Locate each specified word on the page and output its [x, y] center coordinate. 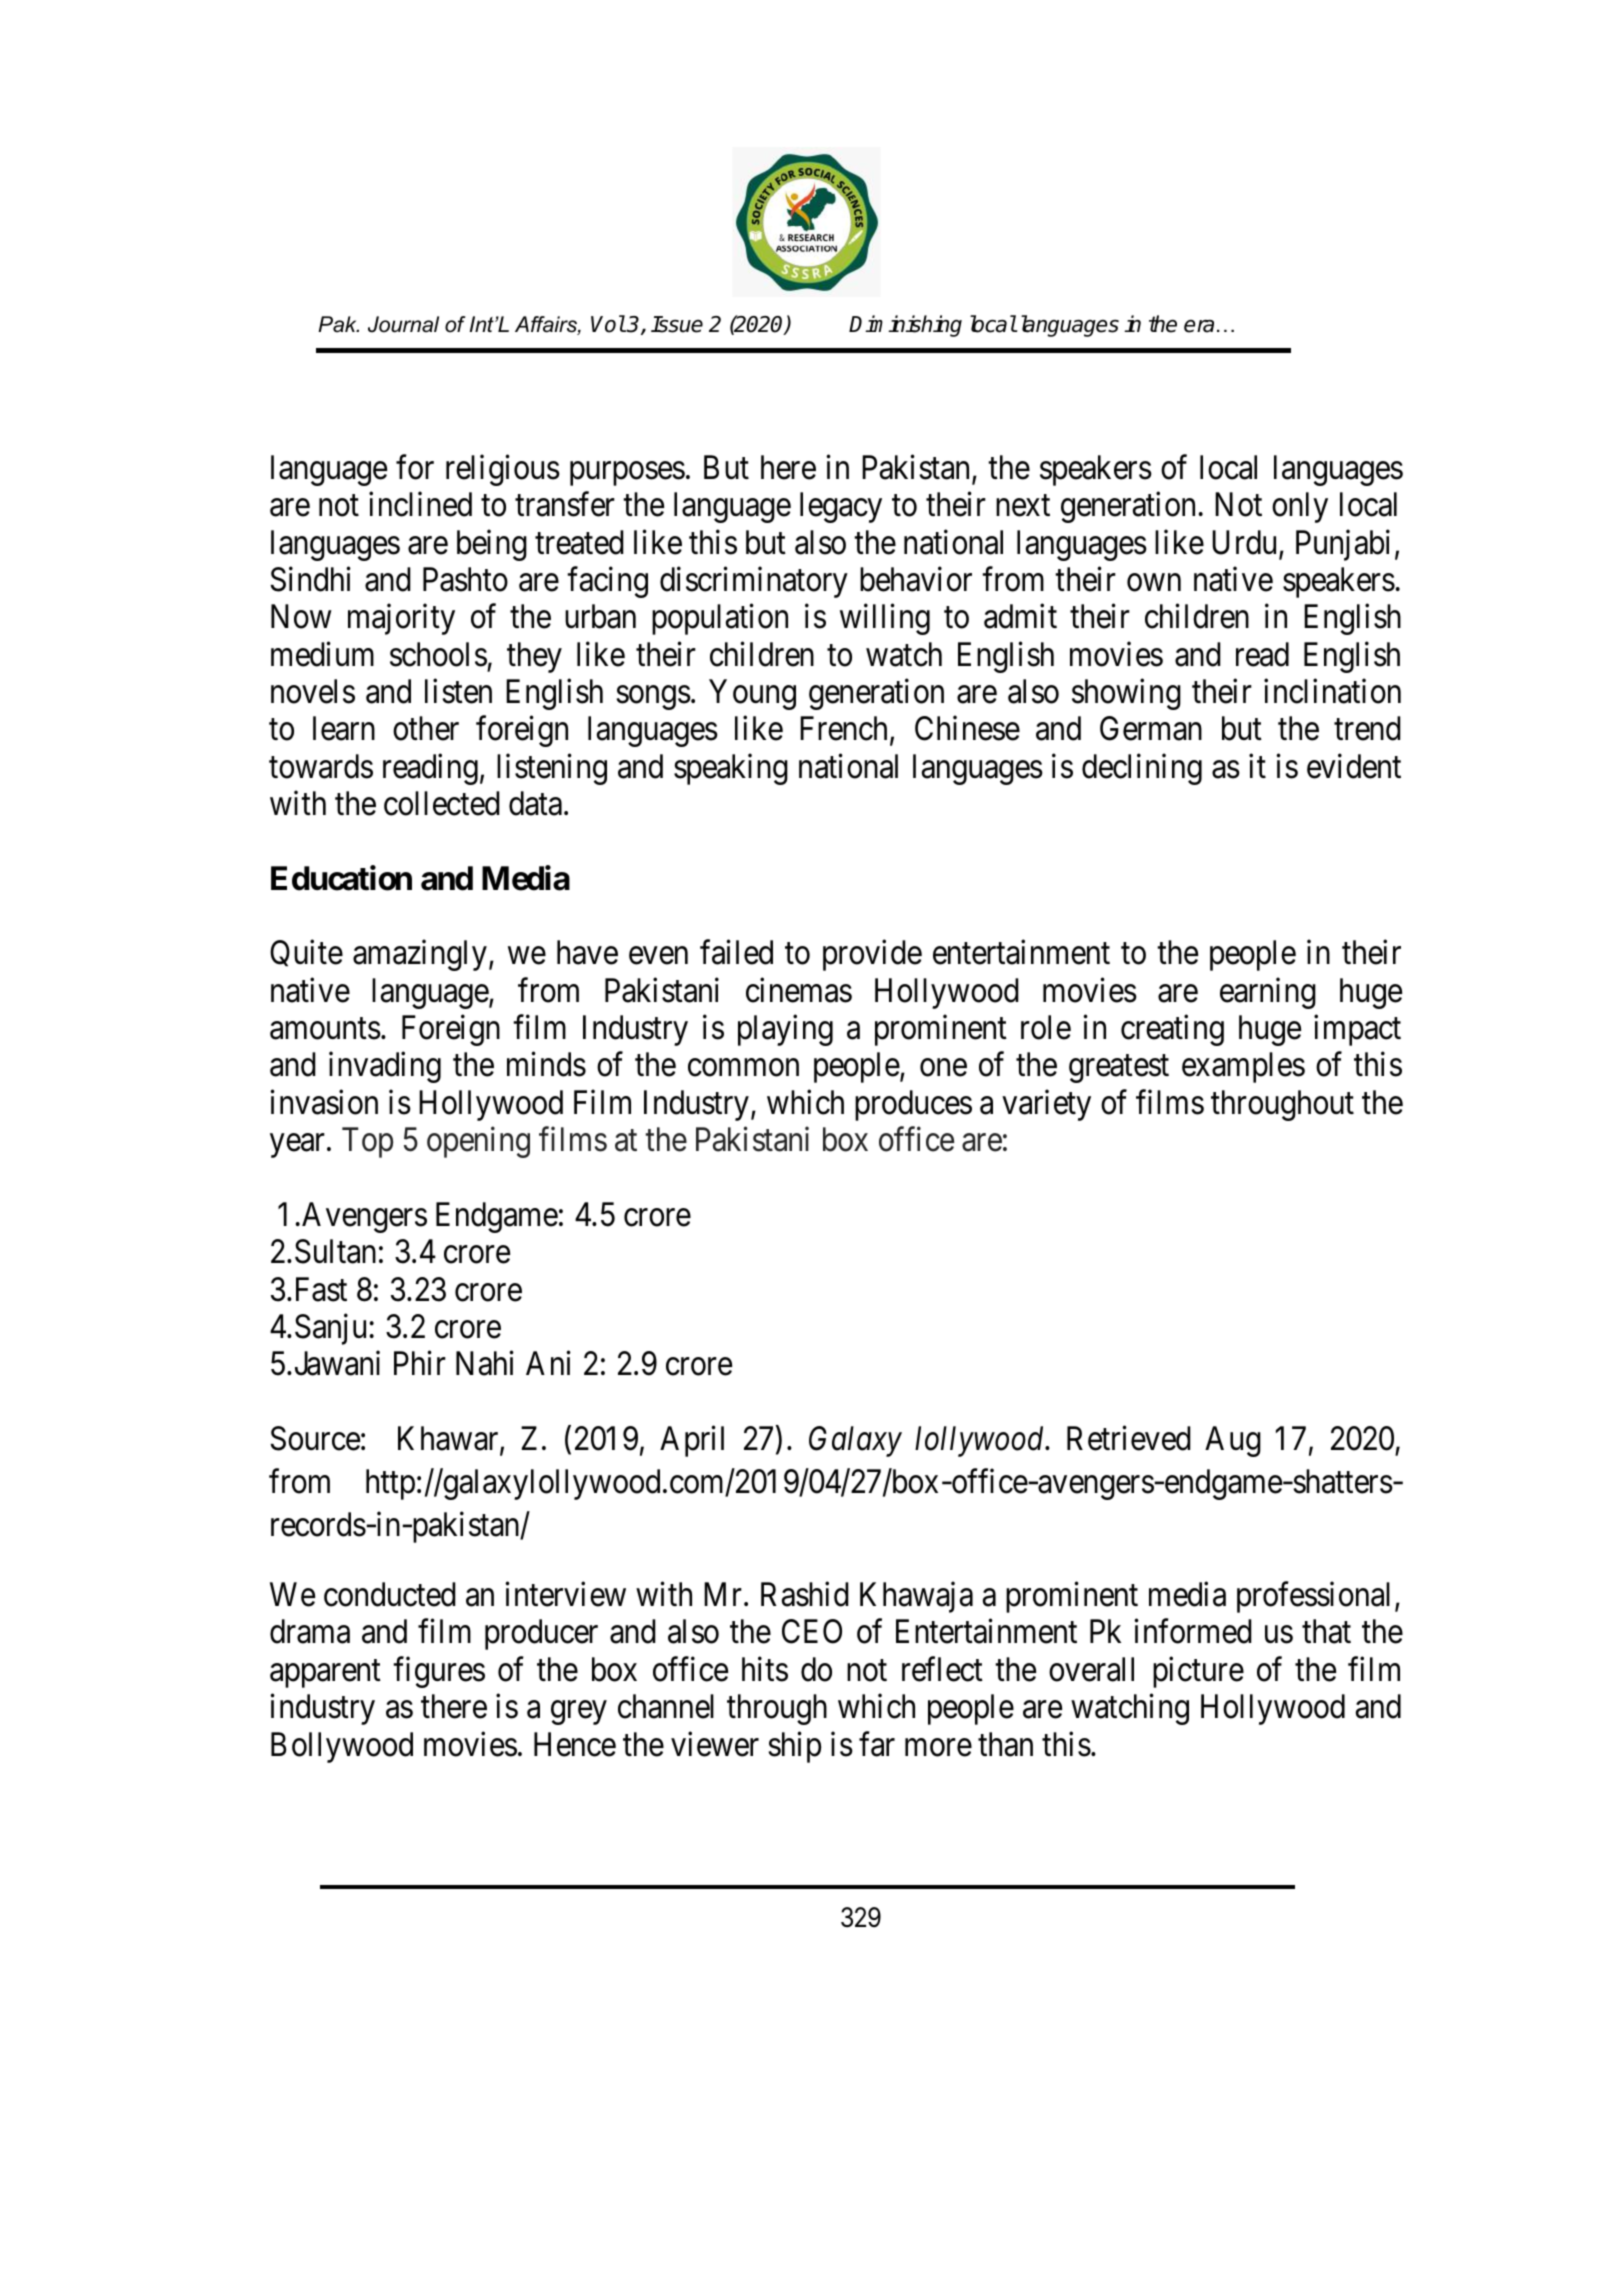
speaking [731, 769]
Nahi [485, 1363]
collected [442, 803]
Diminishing [905, 326]
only [1300, 507]
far [877, 1744]
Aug [1233, 1441]
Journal [403, 324]
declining [1142, 769]
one [943, 1068]
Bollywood [342, 1747]
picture [1198, 1672]
